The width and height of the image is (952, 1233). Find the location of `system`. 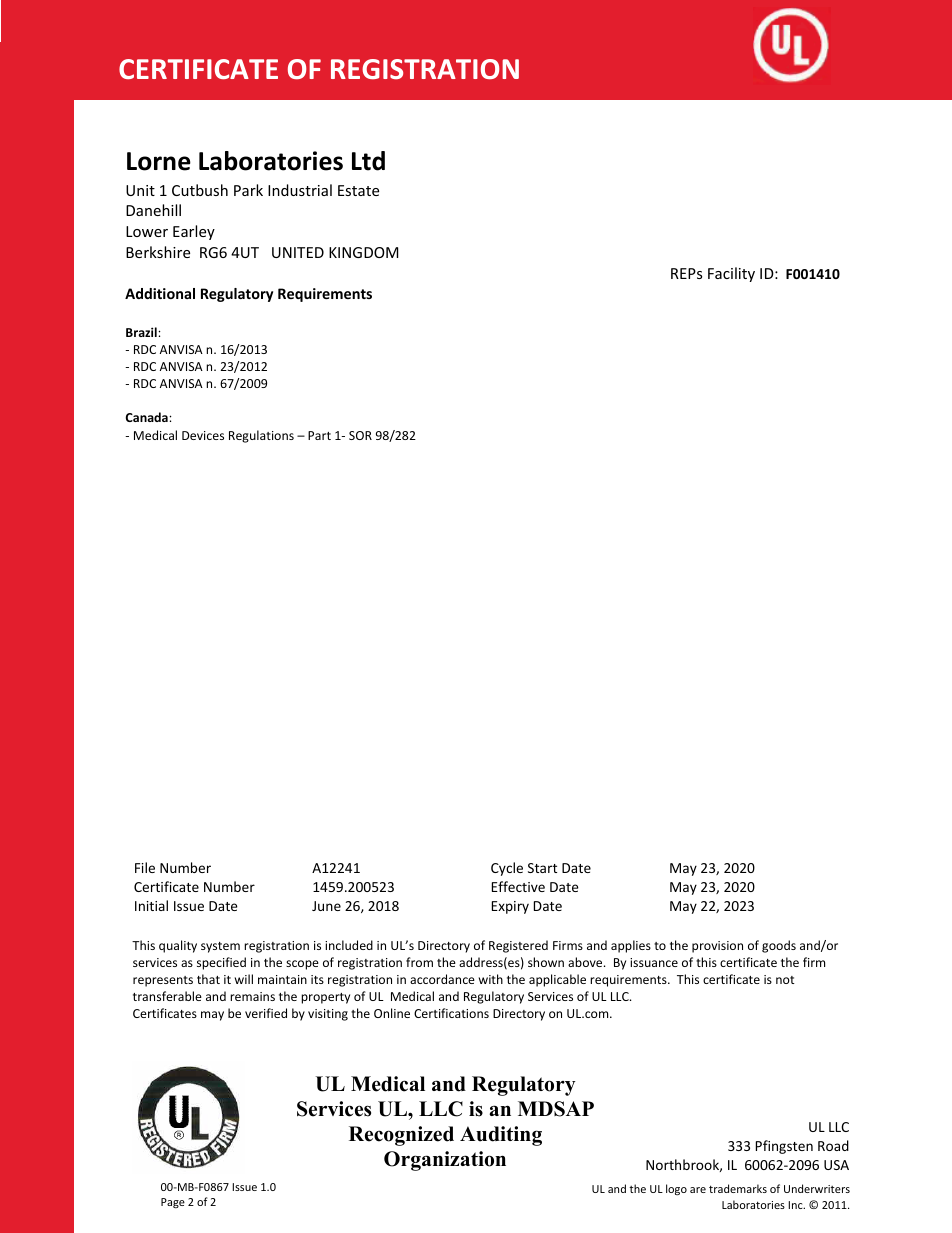

system is located at coordinates (220, 947).
